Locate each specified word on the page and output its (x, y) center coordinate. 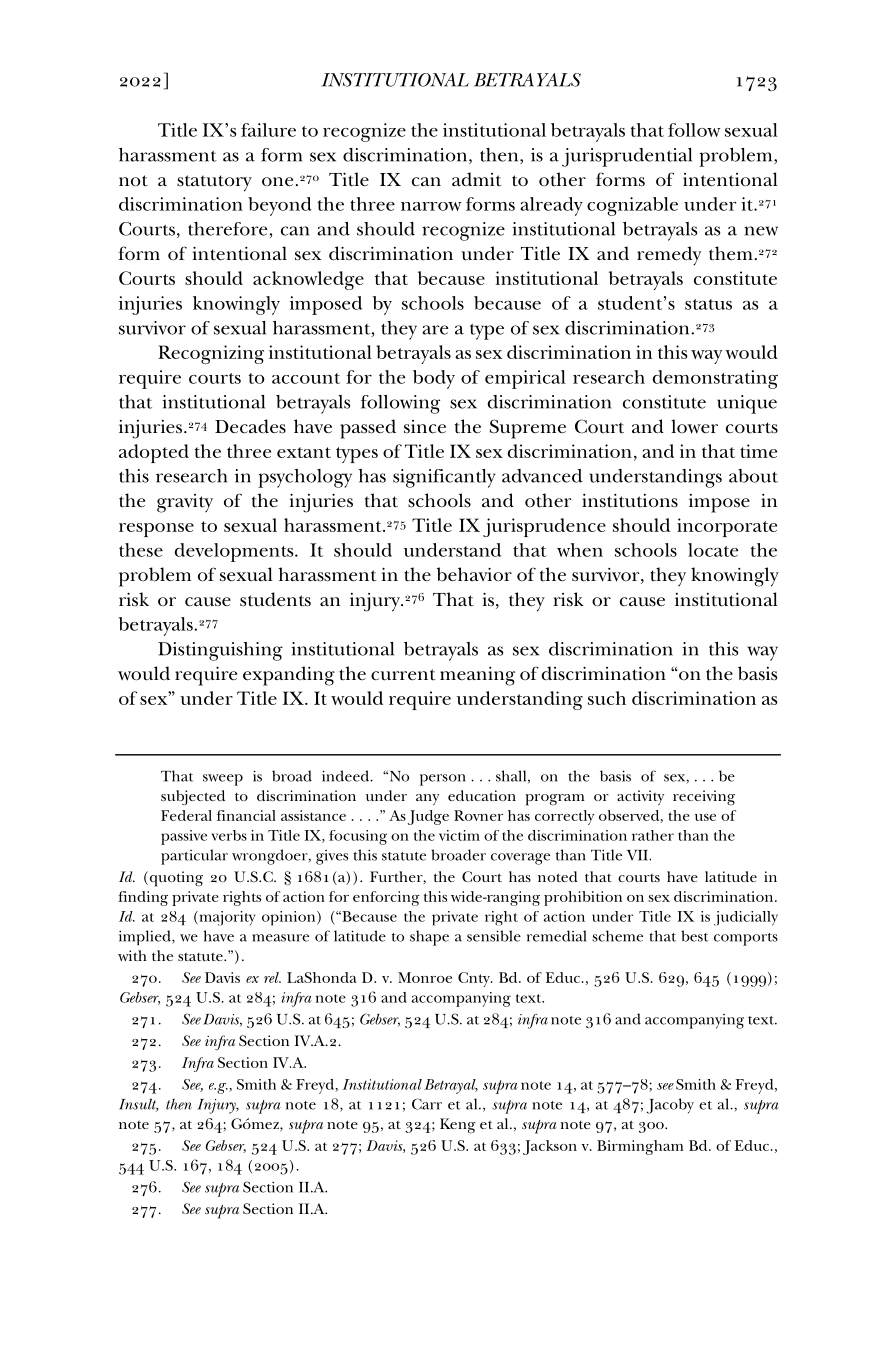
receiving (704, 798)
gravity (185, 503)
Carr (427, 1104)
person (443, 780)
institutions (630, 501)
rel (272, 977)
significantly (444, 478)
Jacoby (670, 1106)
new (761, 231)
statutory (214, 183)
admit (476, 179)
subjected (193, 797)
